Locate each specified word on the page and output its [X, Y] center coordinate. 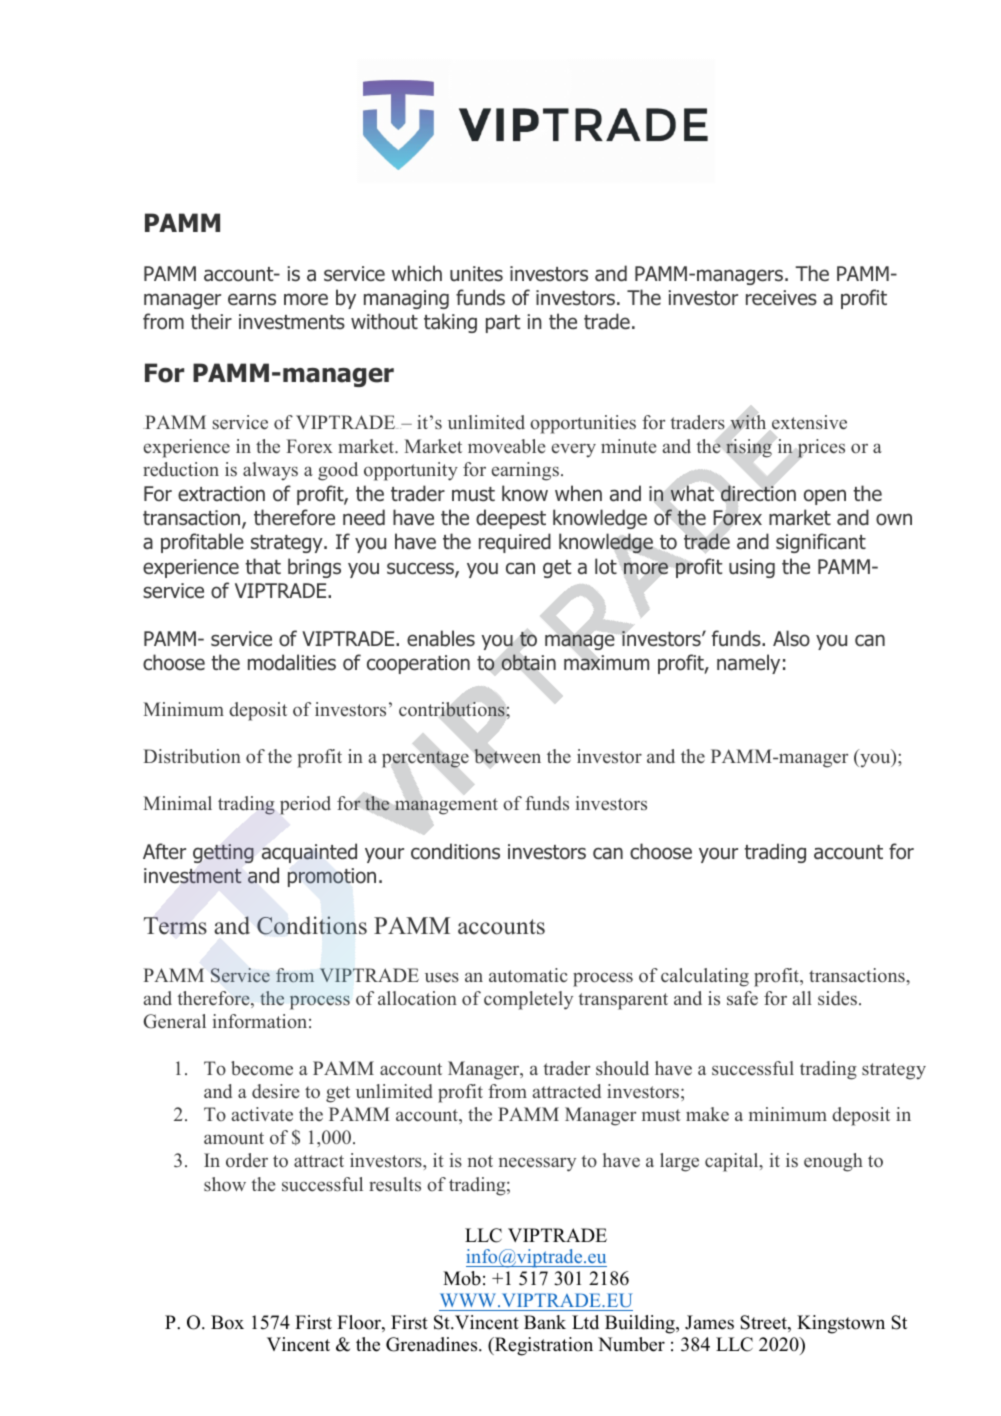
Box [227, 1322]
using [752, 568]
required [515, 543]
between [507, 756]
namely [748, 664]
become [262, 1068]
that [263, 566]
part [503, 324]
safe [742, 998]
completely [528, 1000]
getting [223, 853]
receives [781, 298]
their [211, 321]
